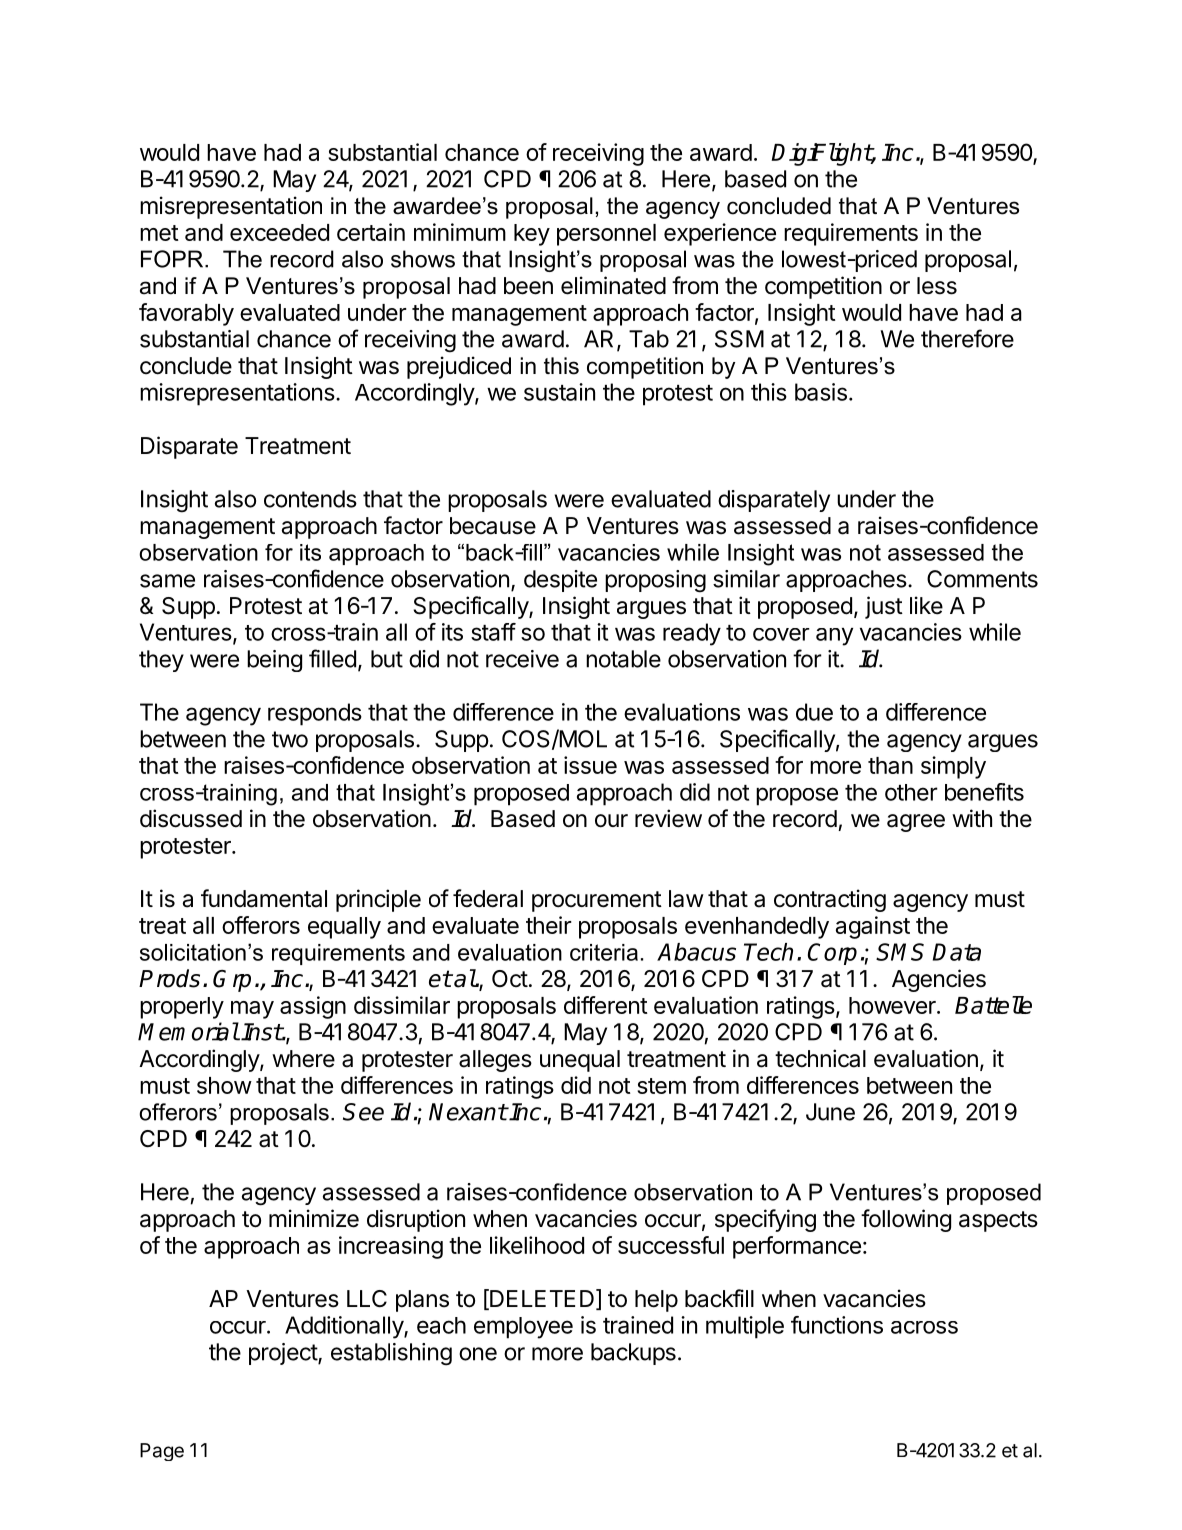 This document has height=1530, width=1182. Describe the element at coordinates (916, 823) in the document. I see `agree` at that location.
